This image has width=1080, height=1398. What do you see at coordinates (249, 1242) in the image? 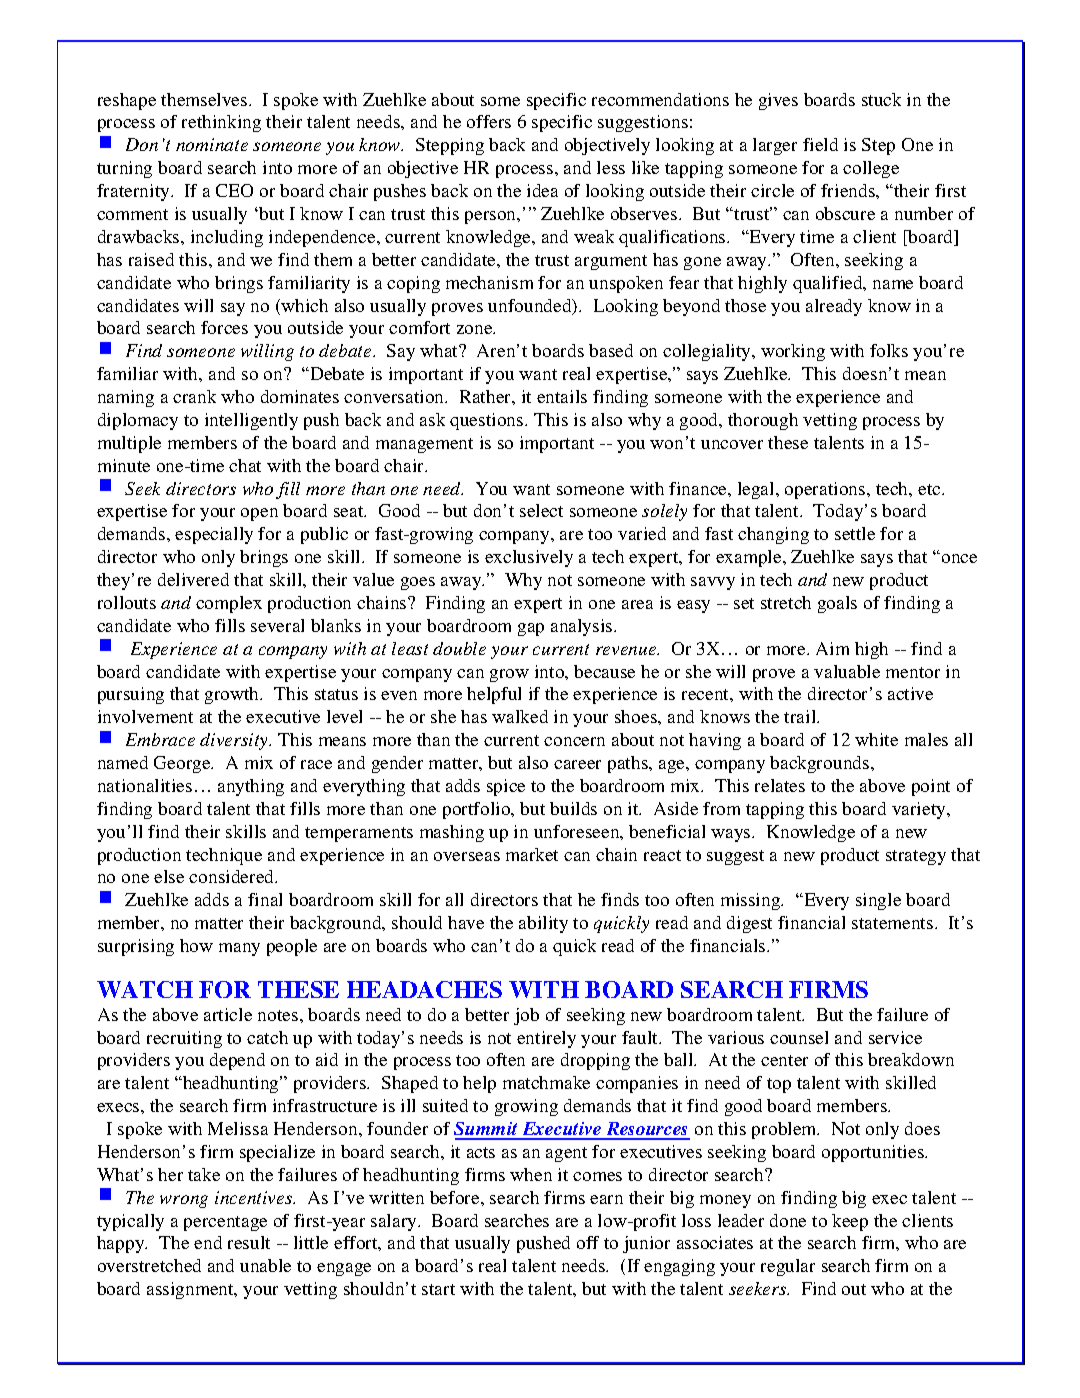
I see `result` at bounding box center [249, 1242].
